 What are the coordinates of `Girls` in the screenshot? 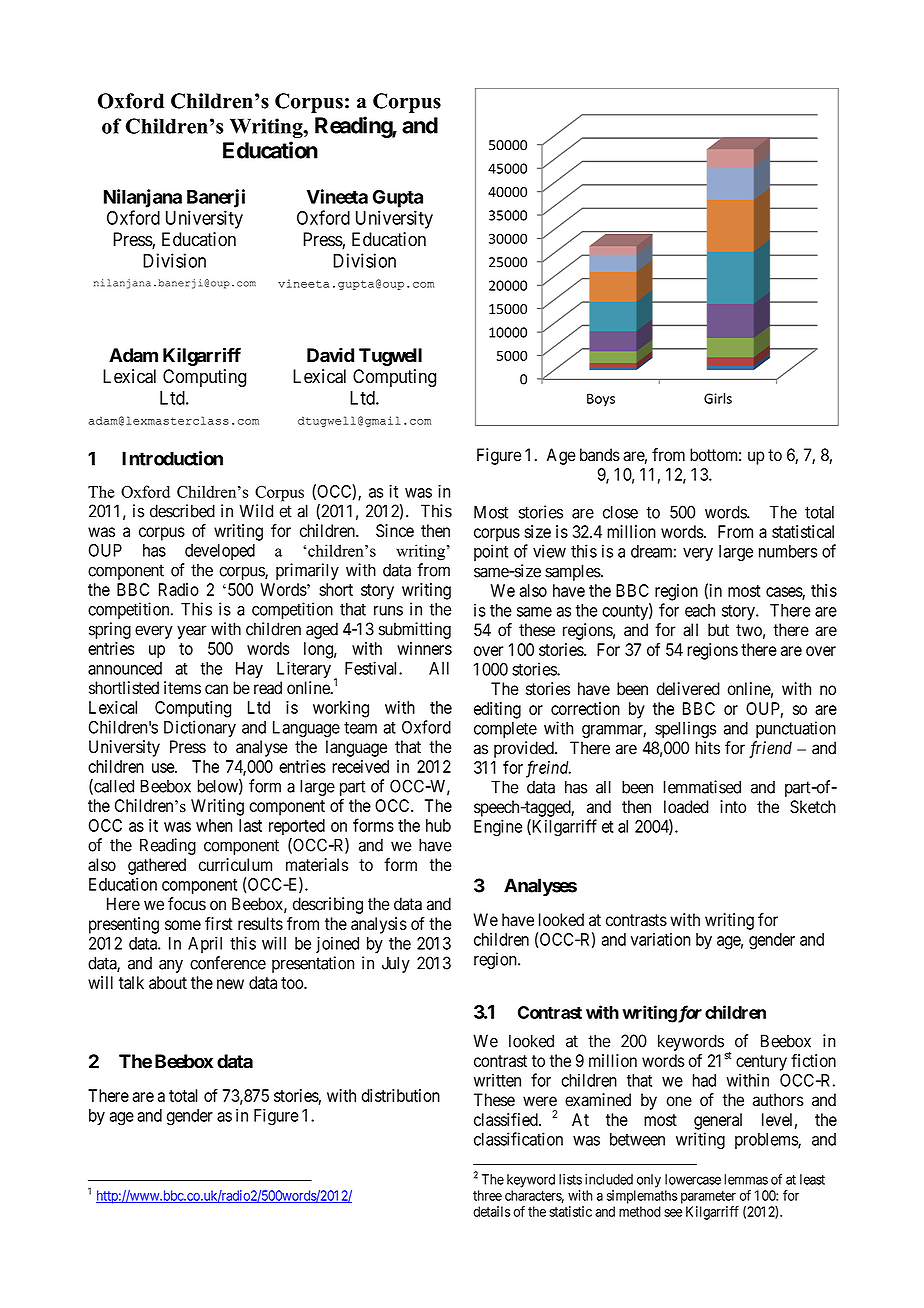 It's located at (718, 398).
